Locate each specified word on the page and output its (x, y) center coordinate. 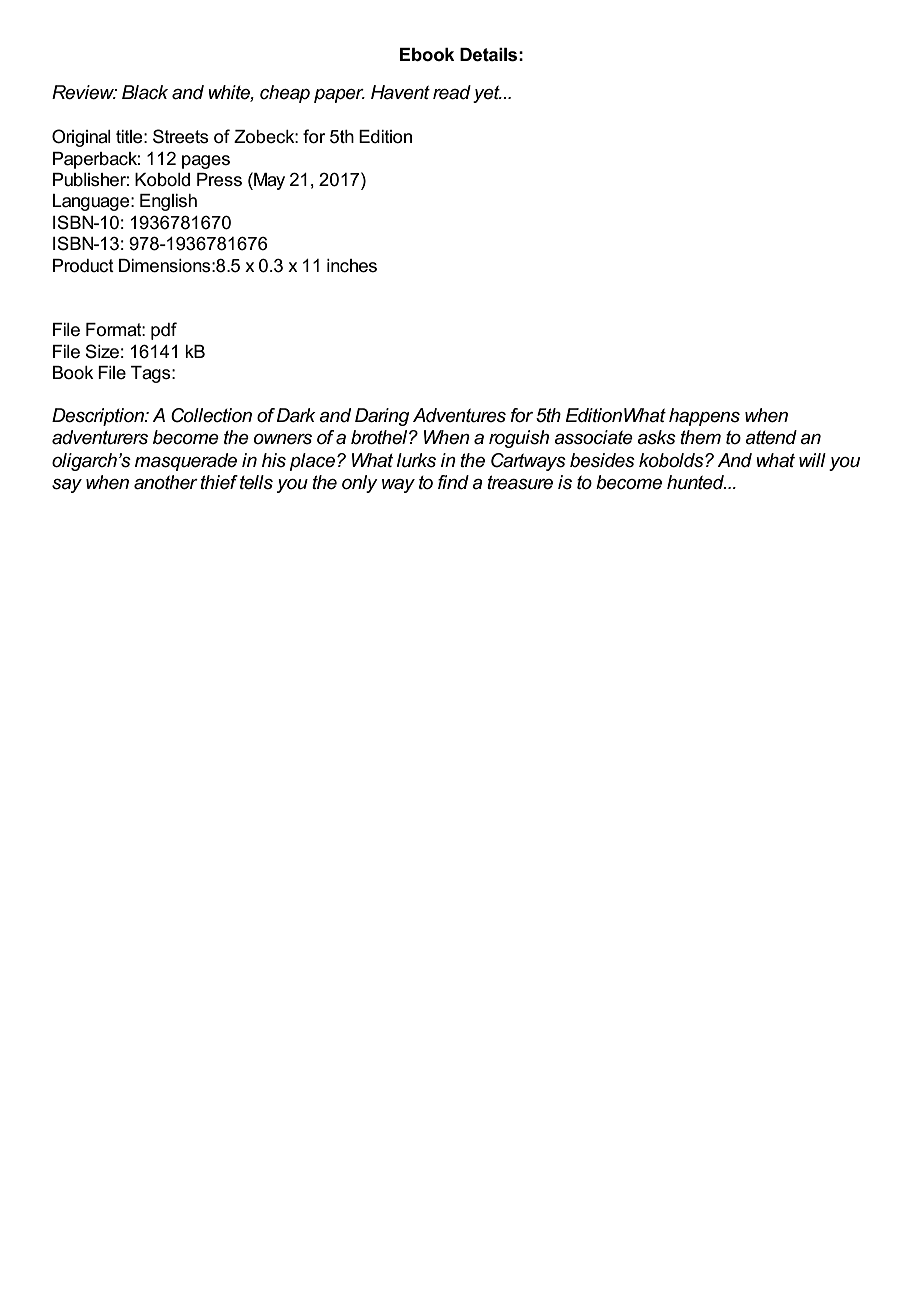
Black (145, 92)
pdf (164, 331)
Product (83, 266)
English (168, 202)
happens (704, 417)
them (700, 437)
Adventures (459, 415)
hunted (696, 482)
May (268, 181)
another (166, 482)
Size (102, 351)
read (452, 92)
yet (487, 94)
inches (352, 266)
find (453, 482)
